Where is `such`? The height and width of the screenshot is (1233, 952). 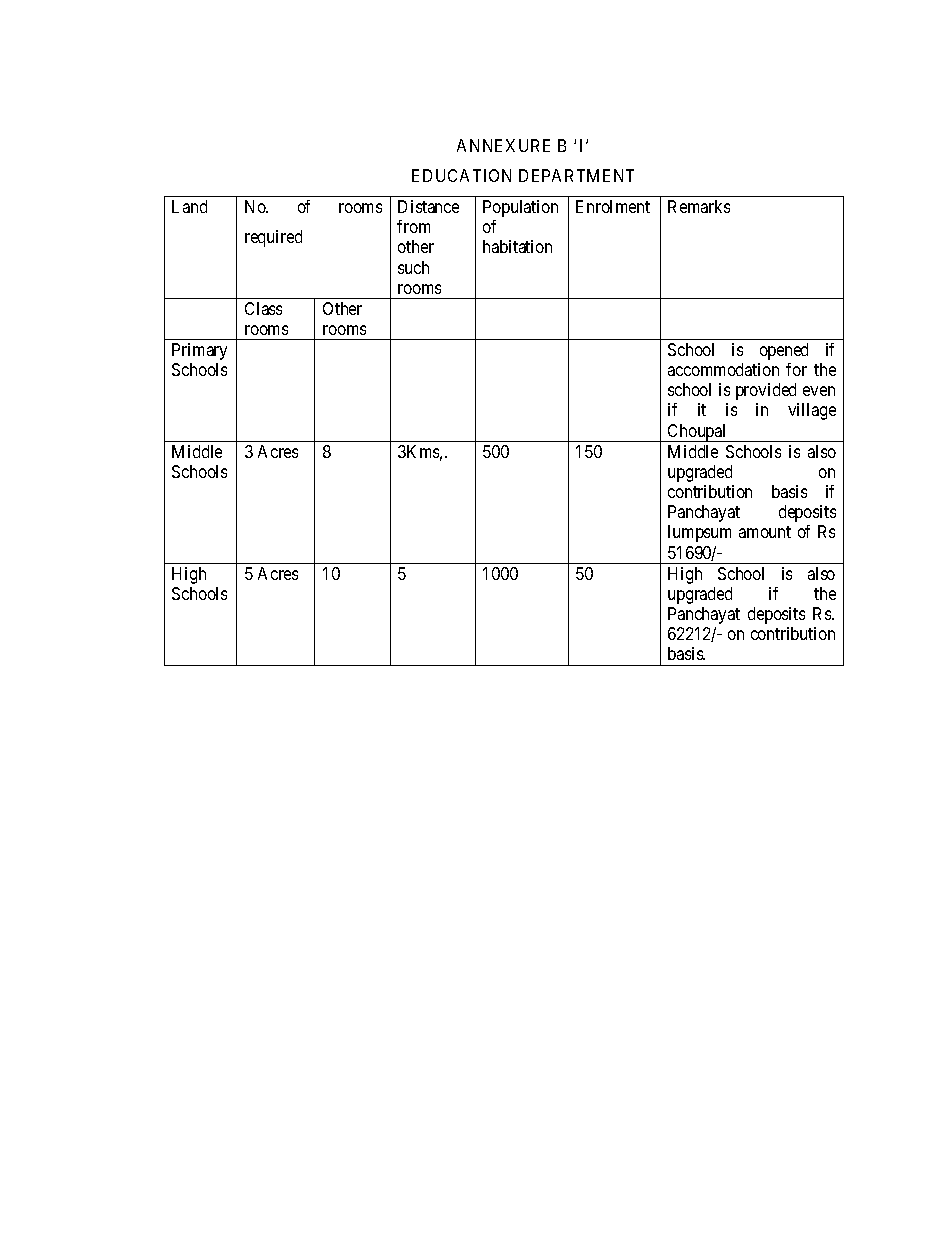
such is located at coordinates (413, 267).
